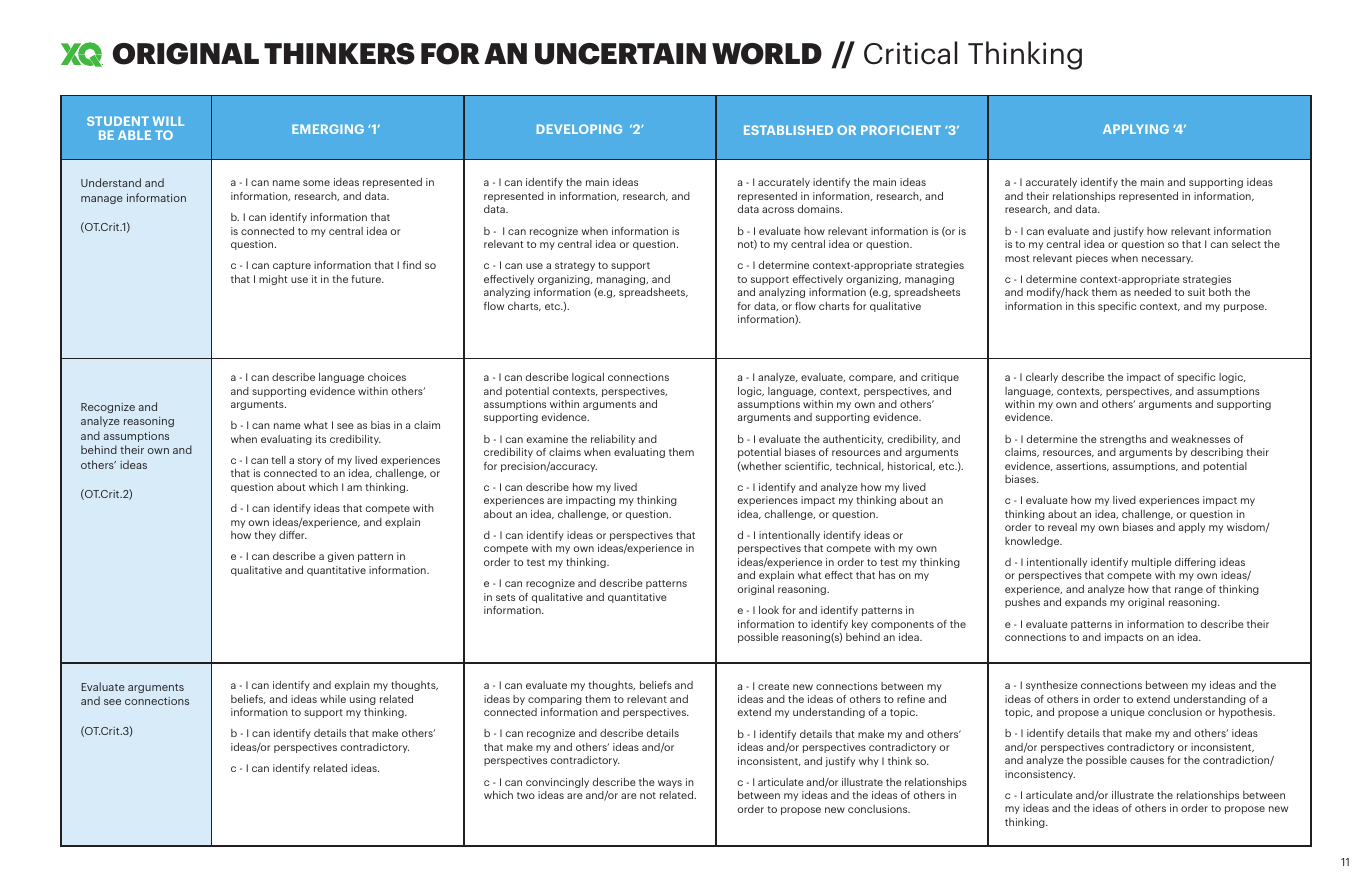 Image resolution: width=1372 pixels, height=887 pixels. I want to click on WILL, so click(168, 121).
